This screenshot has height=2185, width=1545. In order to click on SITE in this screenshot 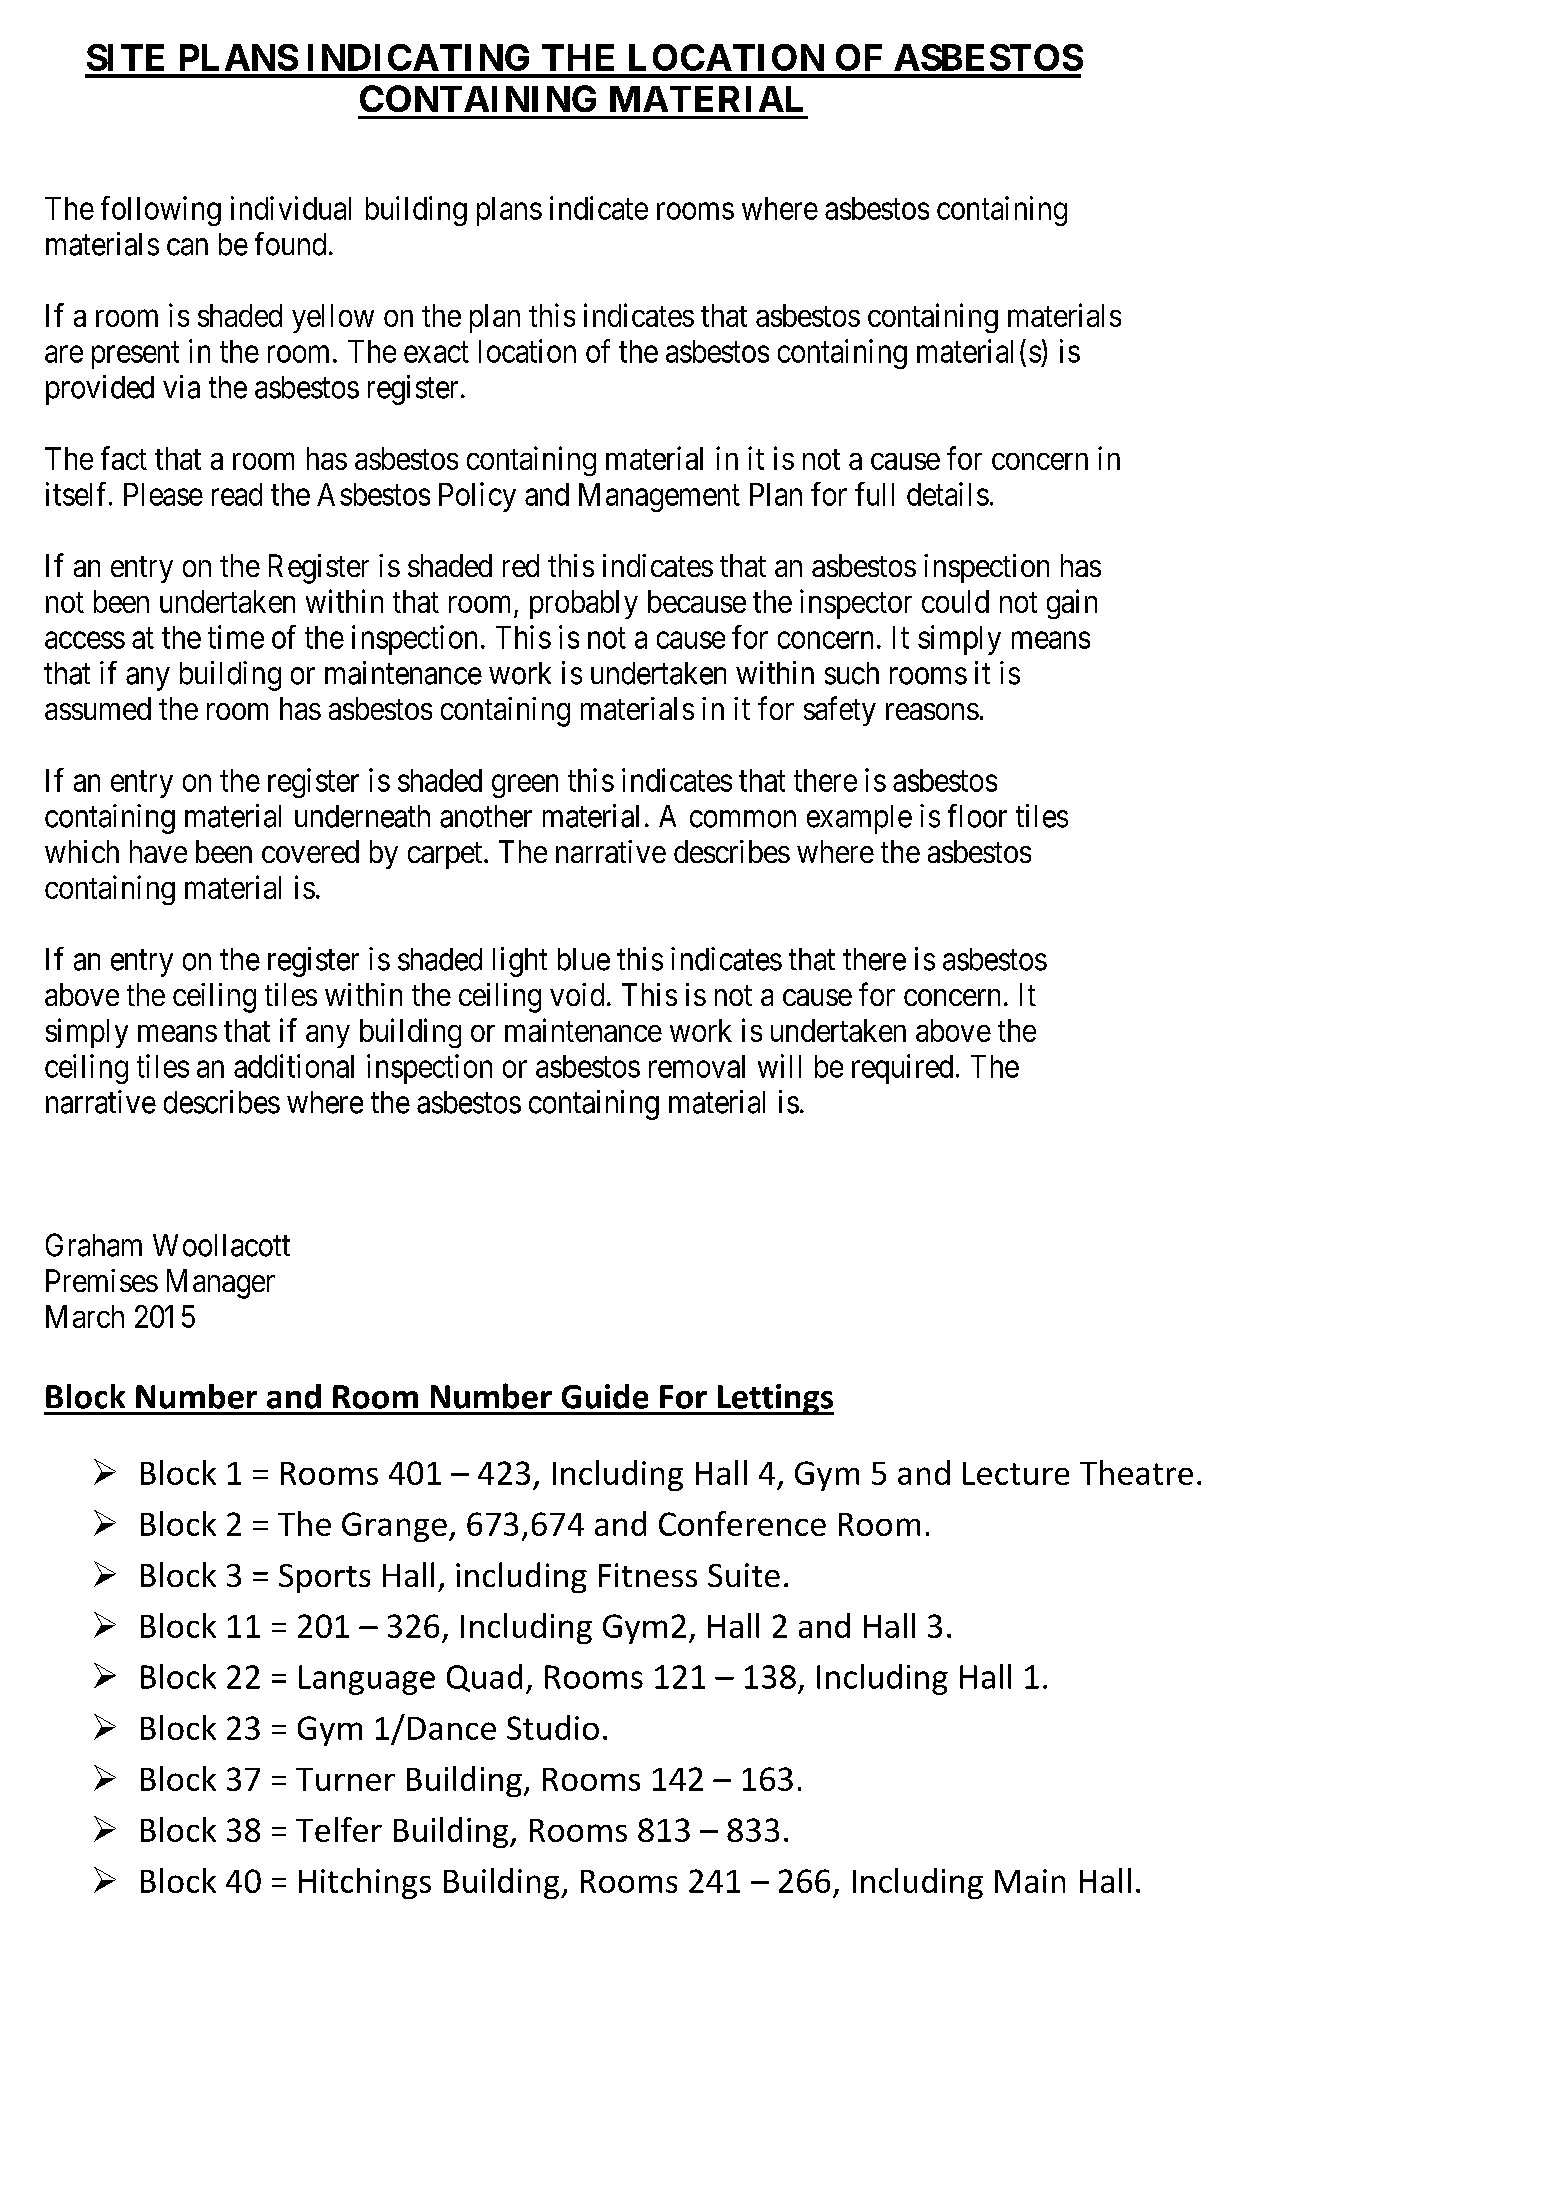, I will do `click(125, 57)`.
